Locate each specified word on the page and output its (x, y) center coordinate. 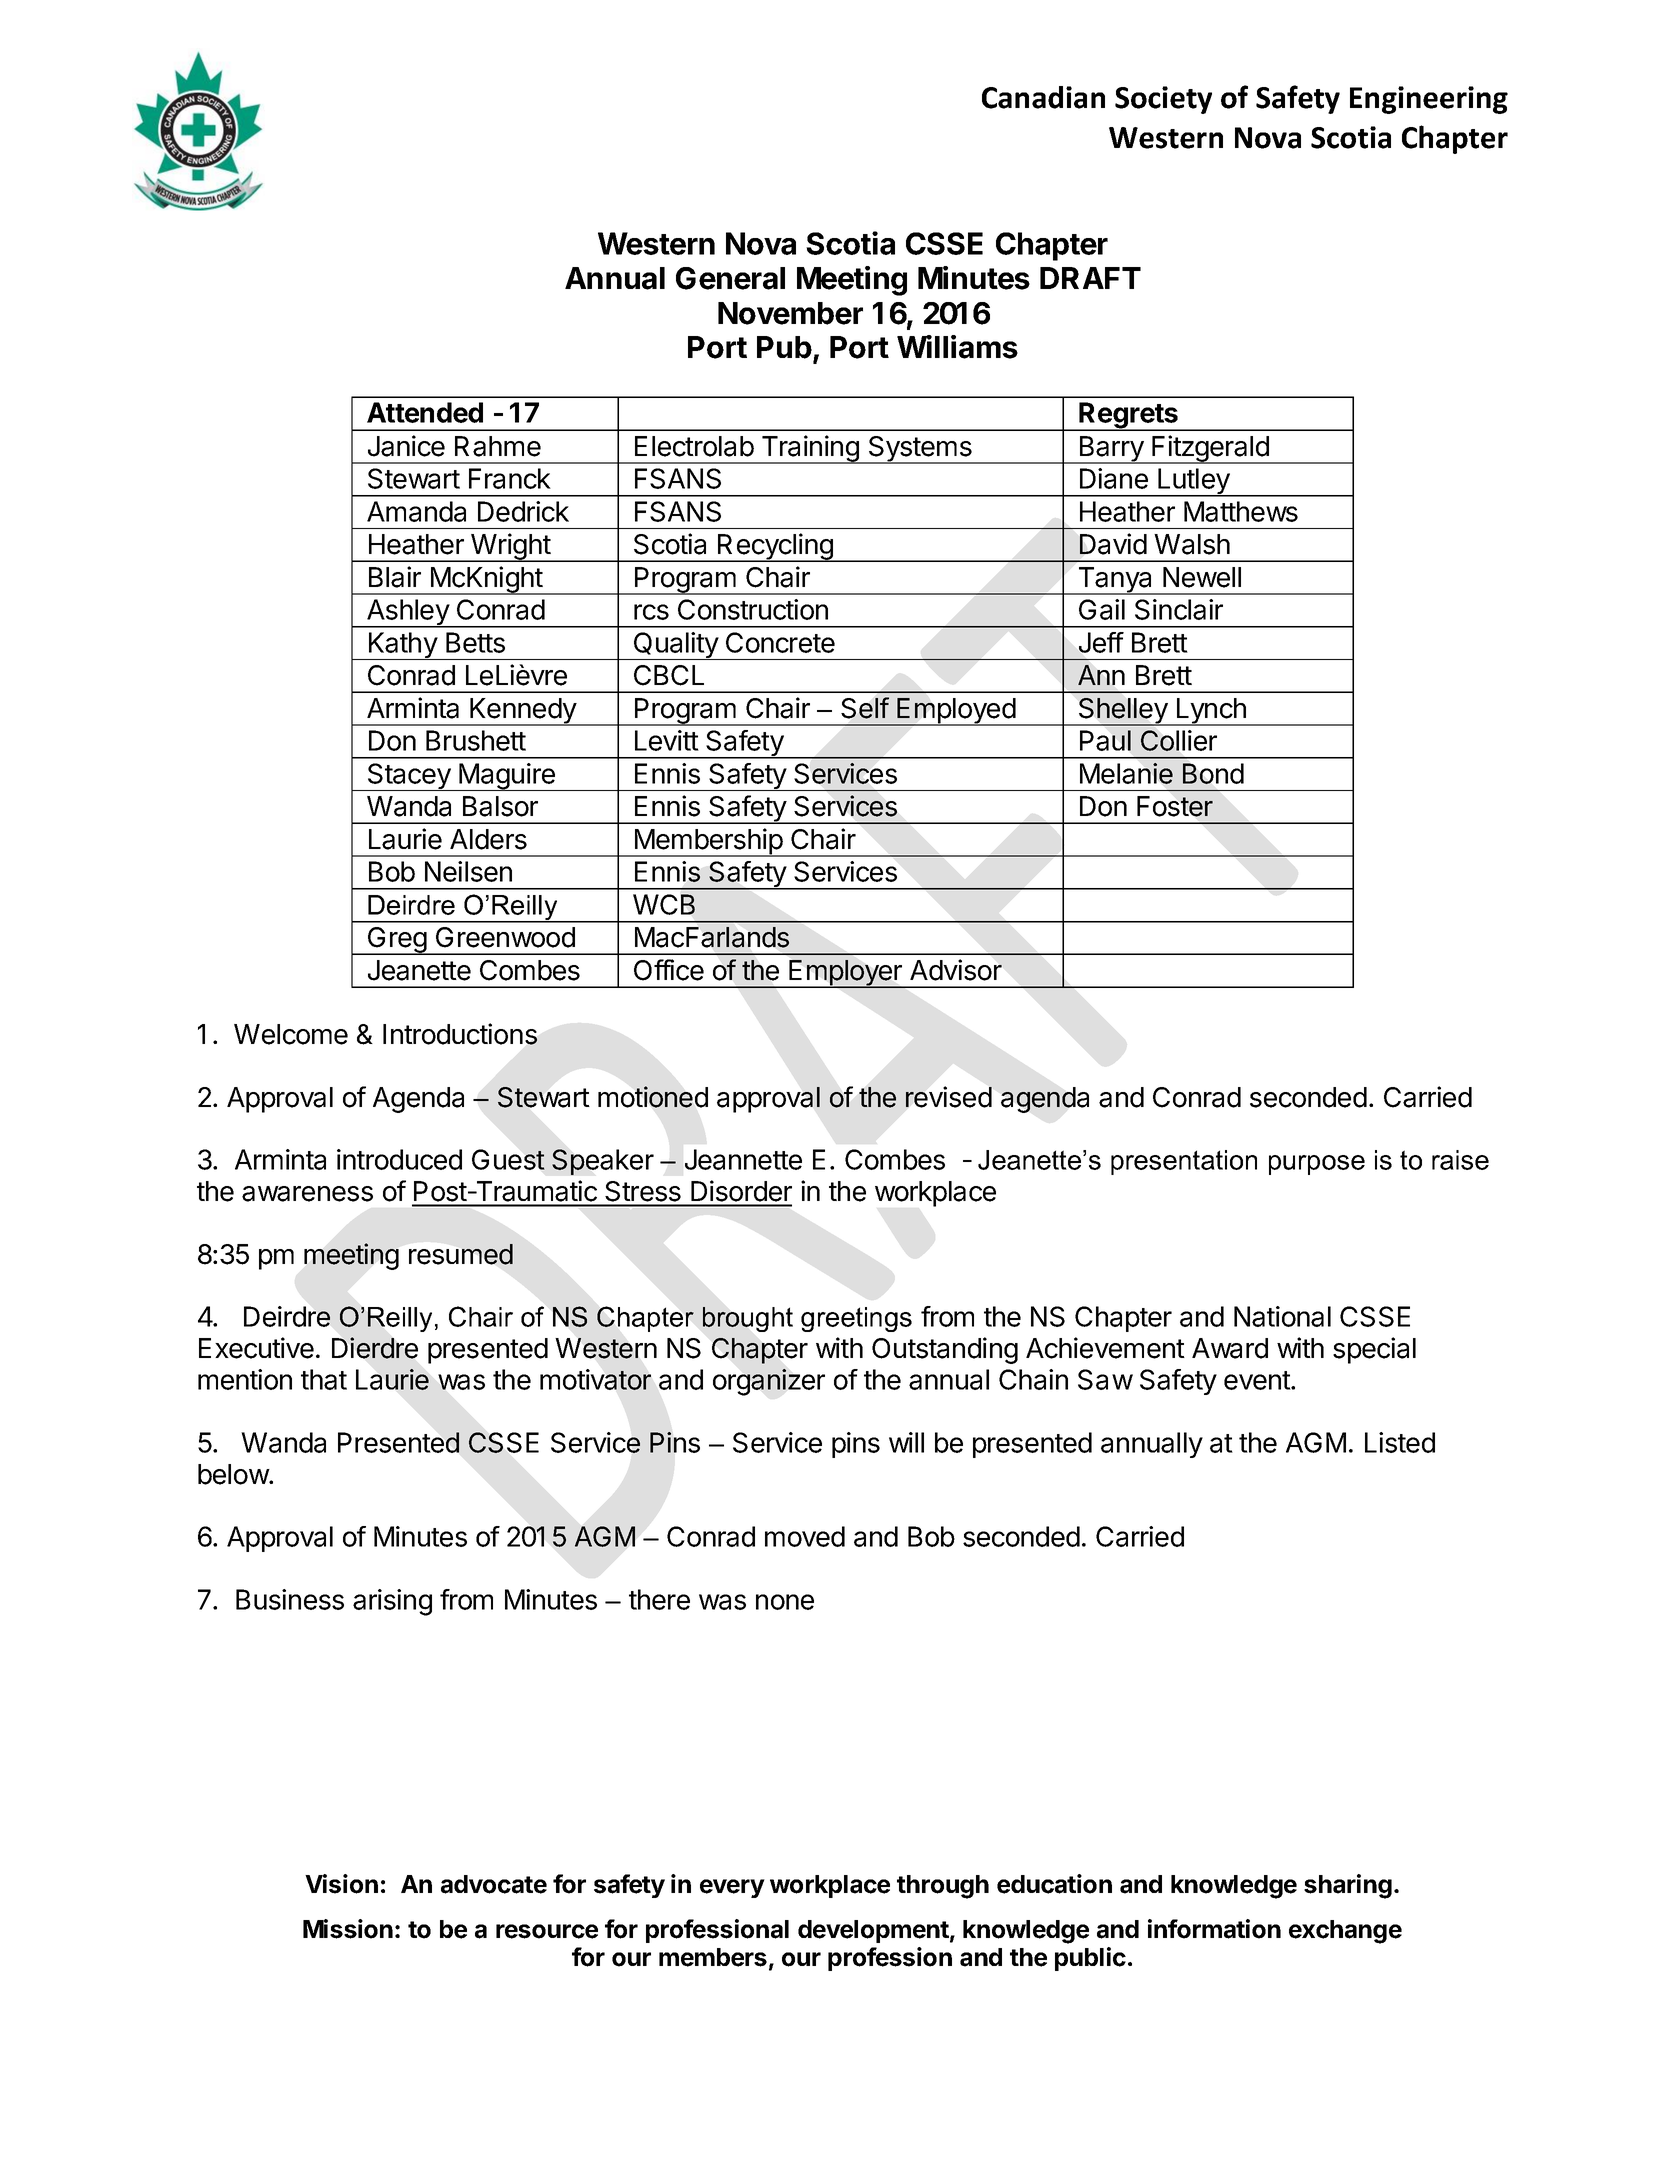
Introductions (460, 1034)
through (943, 1887)
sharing (1348, 1886)
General (730, 278)
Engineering (1429, 100)
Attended (425, 412)
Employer (845, 974)
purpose (1317, 1165)
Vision (341, 1884)
